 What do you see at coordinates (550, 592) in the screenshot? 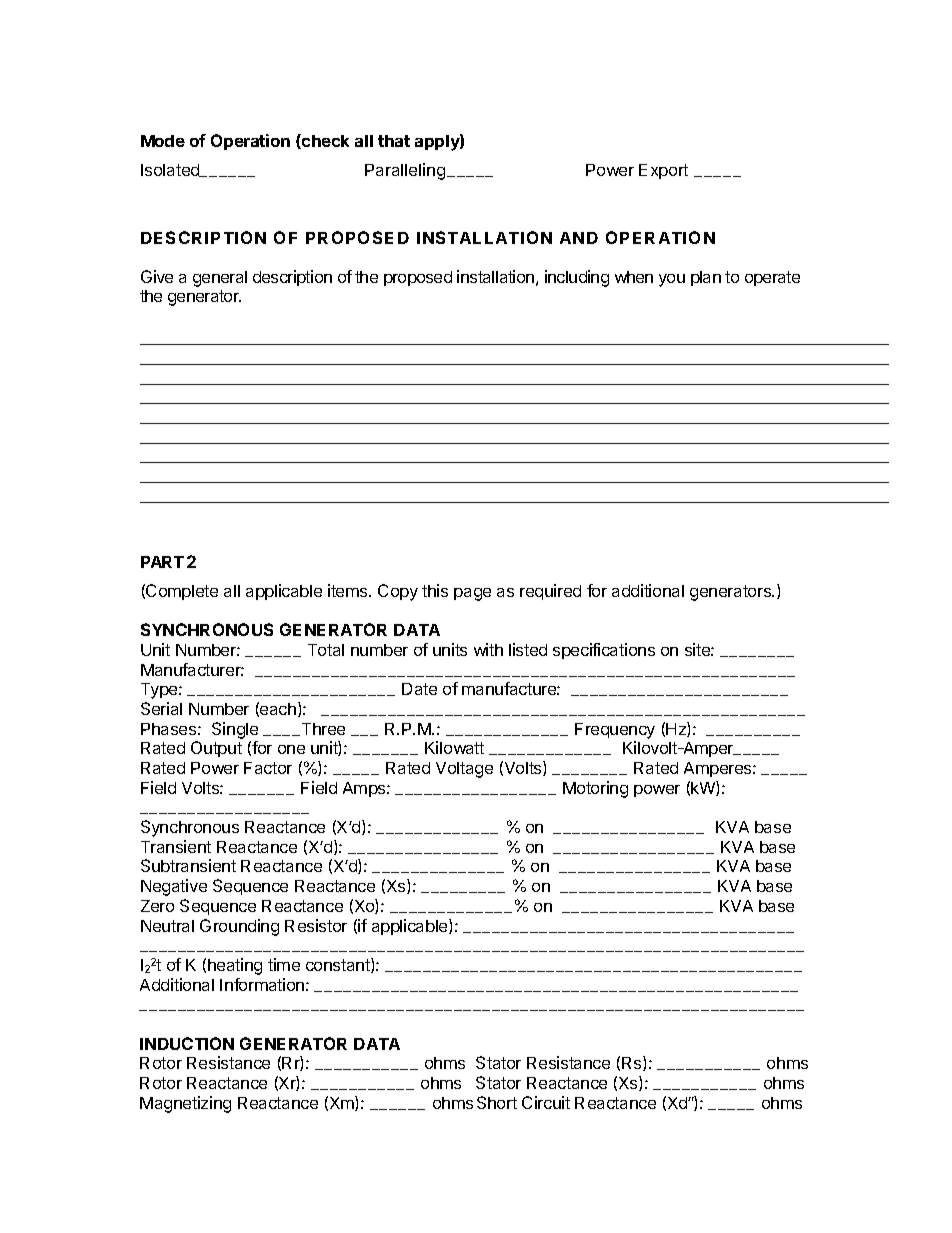
I see `required` at bounding box center [550, 592].
